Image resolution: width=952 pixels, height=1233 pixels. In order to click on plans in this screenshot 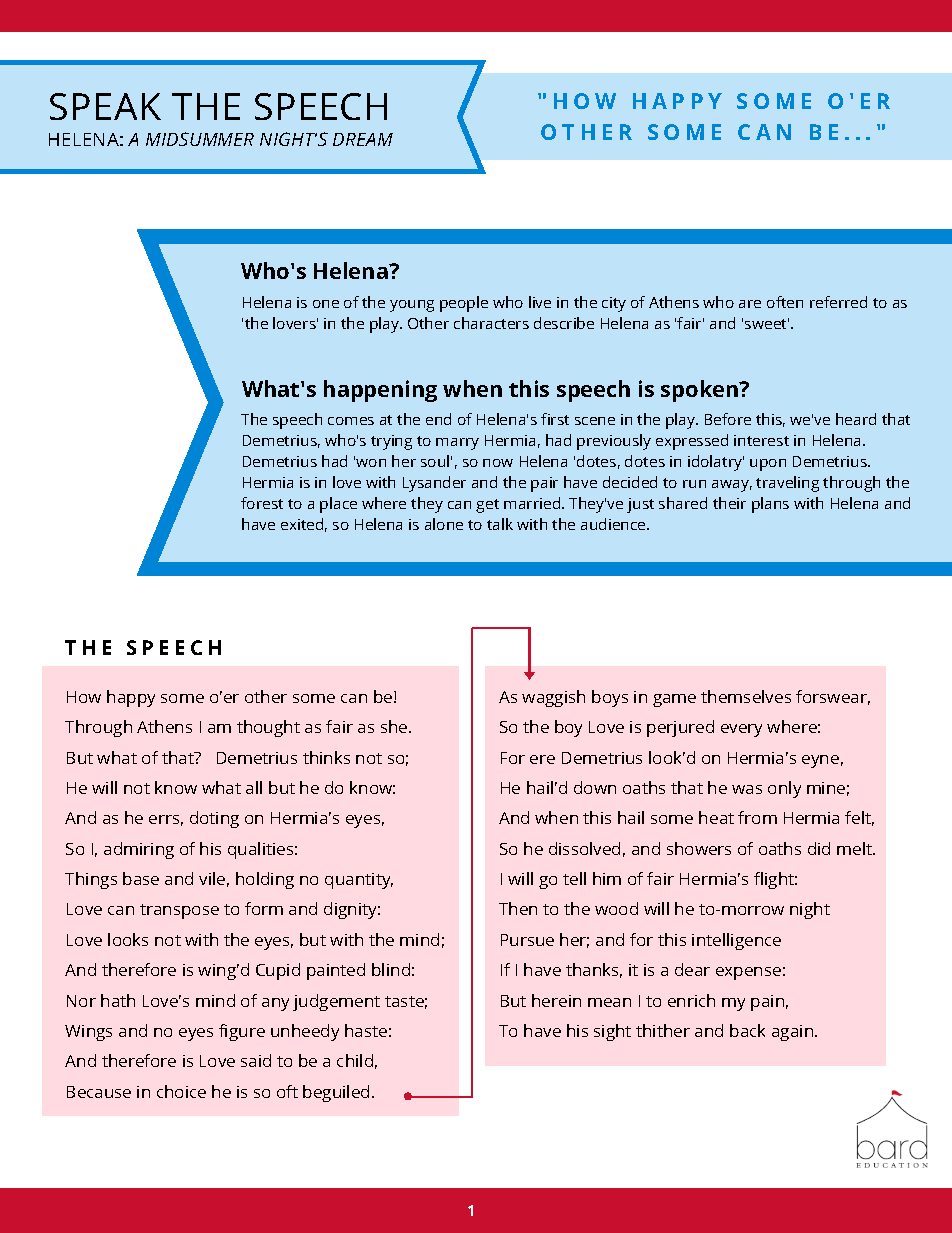, I will do `click(770, 505)`.
